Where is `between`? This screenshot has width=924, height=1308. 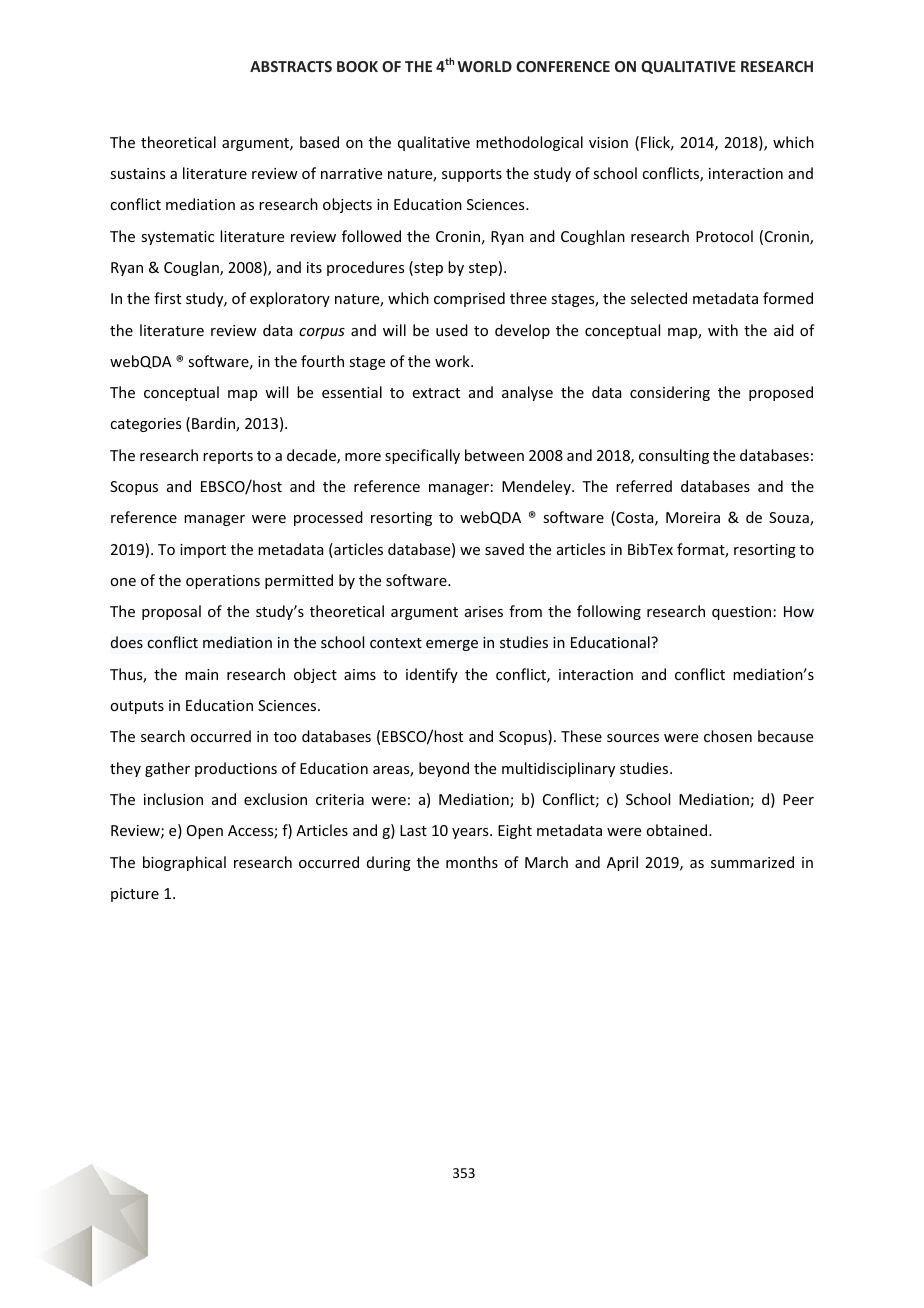
between is located at coordinates (494, 455).
